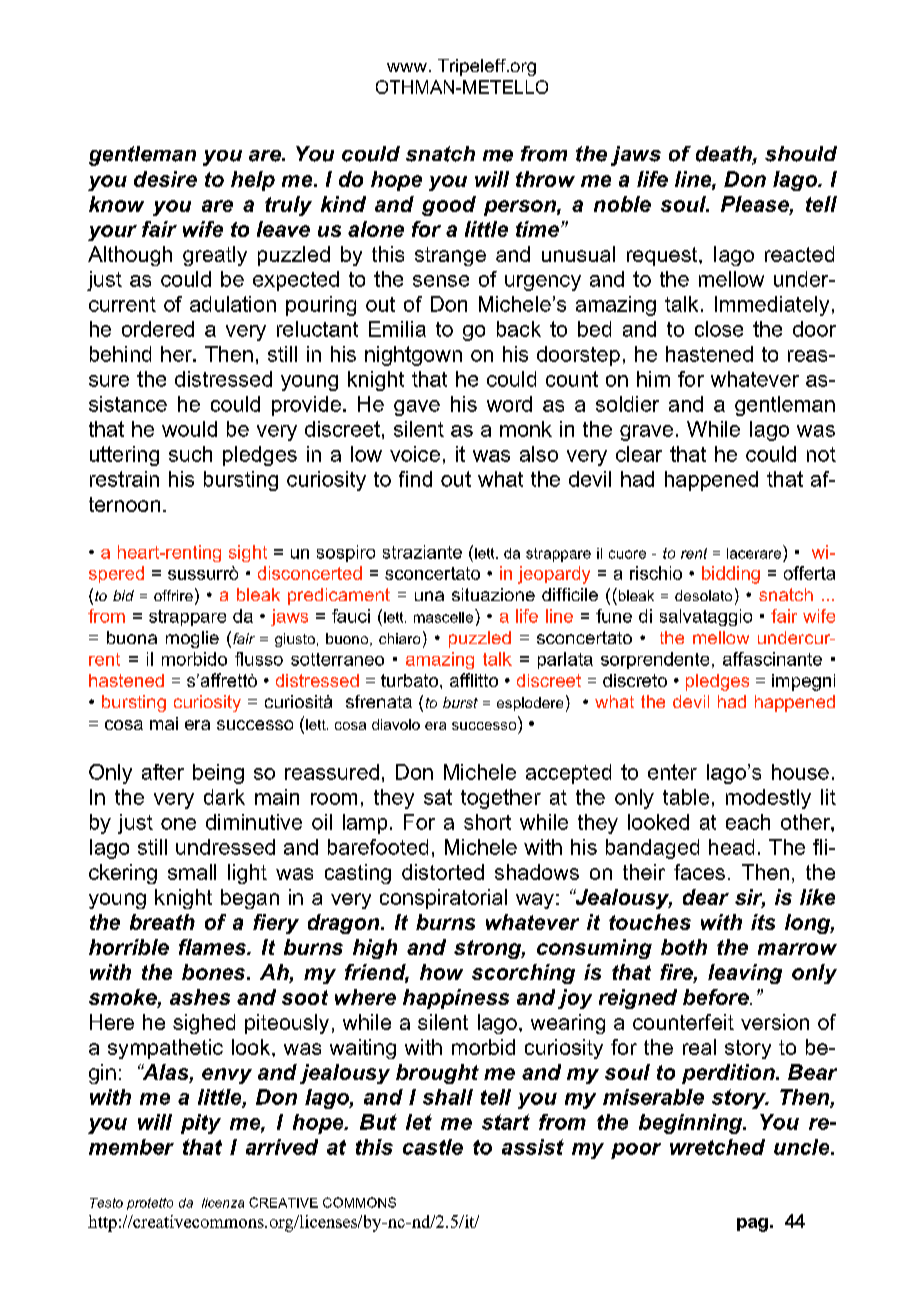 This page has height=1308, width=924. I want to click on each, so click(748, 822).
